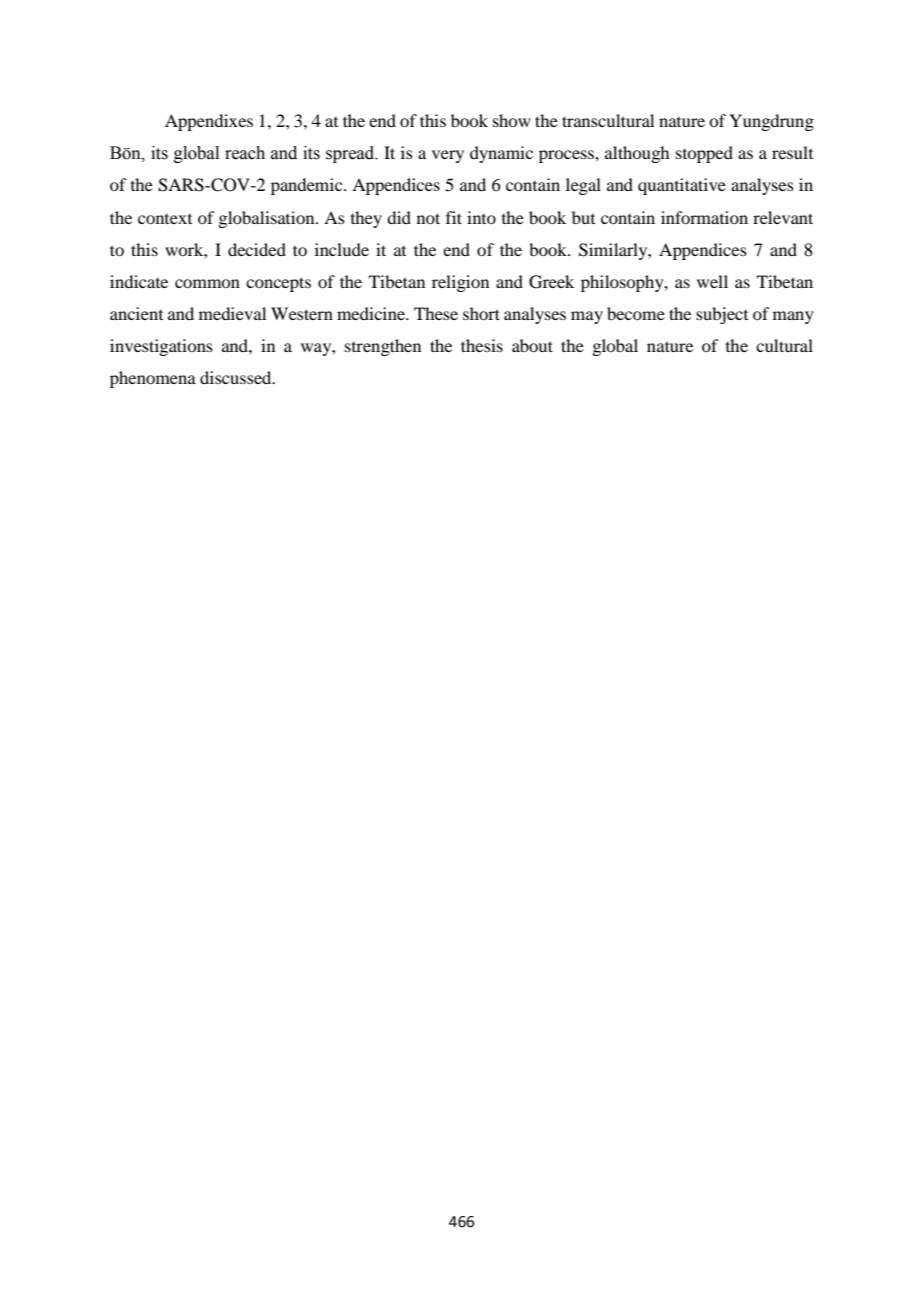 This page has width=924, height=1308. What do you see at coordinates (704, 154) in the page?
I see `stopped` at bounding box center [704, 154].
